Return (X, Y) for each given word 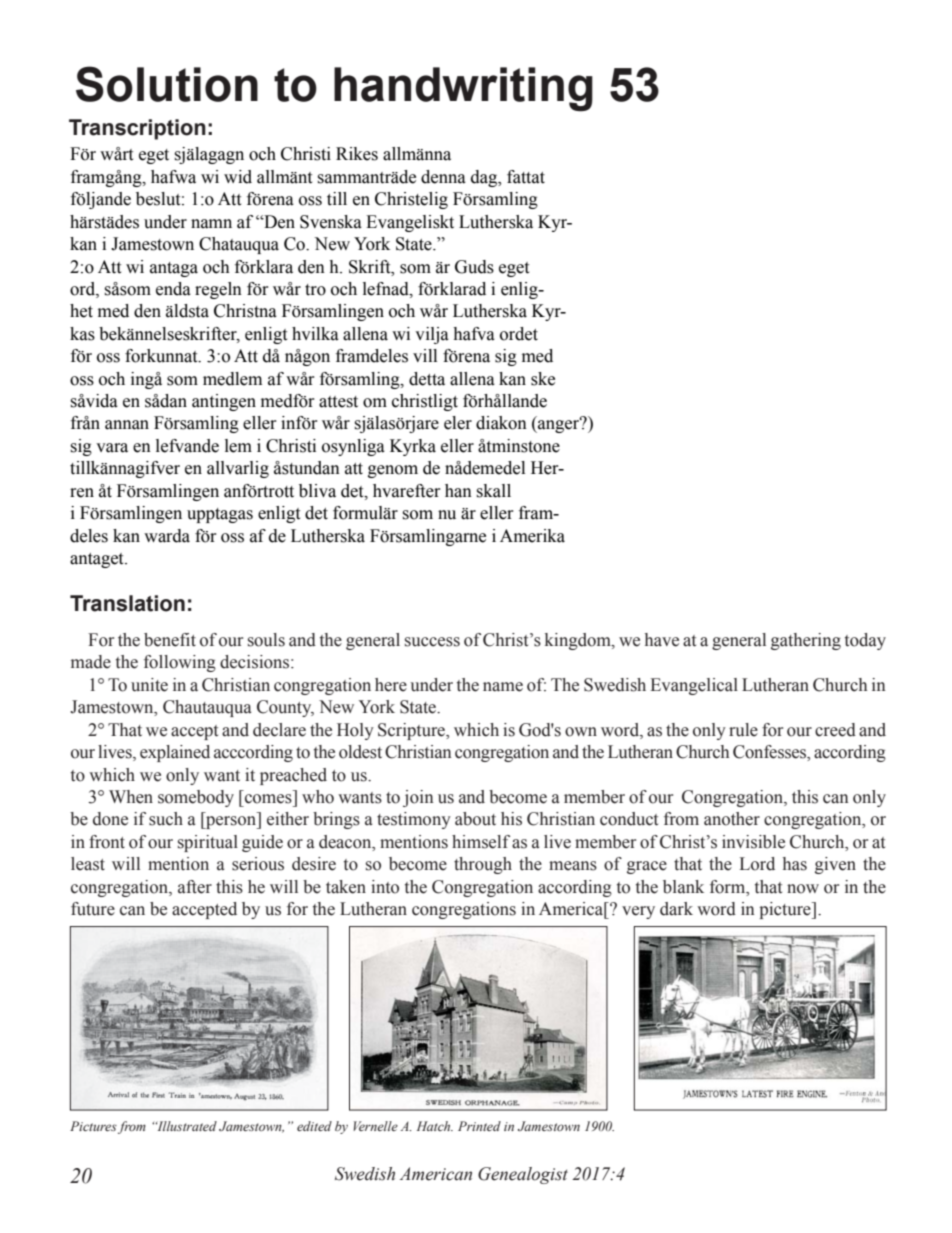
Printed (479, 1126)
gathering (806, 641)
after (195, 887)
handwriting (463, 89)
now (803, 889)
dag (485, 178)
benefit (170, 640)
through (483, 865)
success (432, 642)
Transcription (137, 129)
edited (314, 1126)
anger (559, 425)
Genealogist (523, 1175)
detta (427, 379)
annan (127, 425)
